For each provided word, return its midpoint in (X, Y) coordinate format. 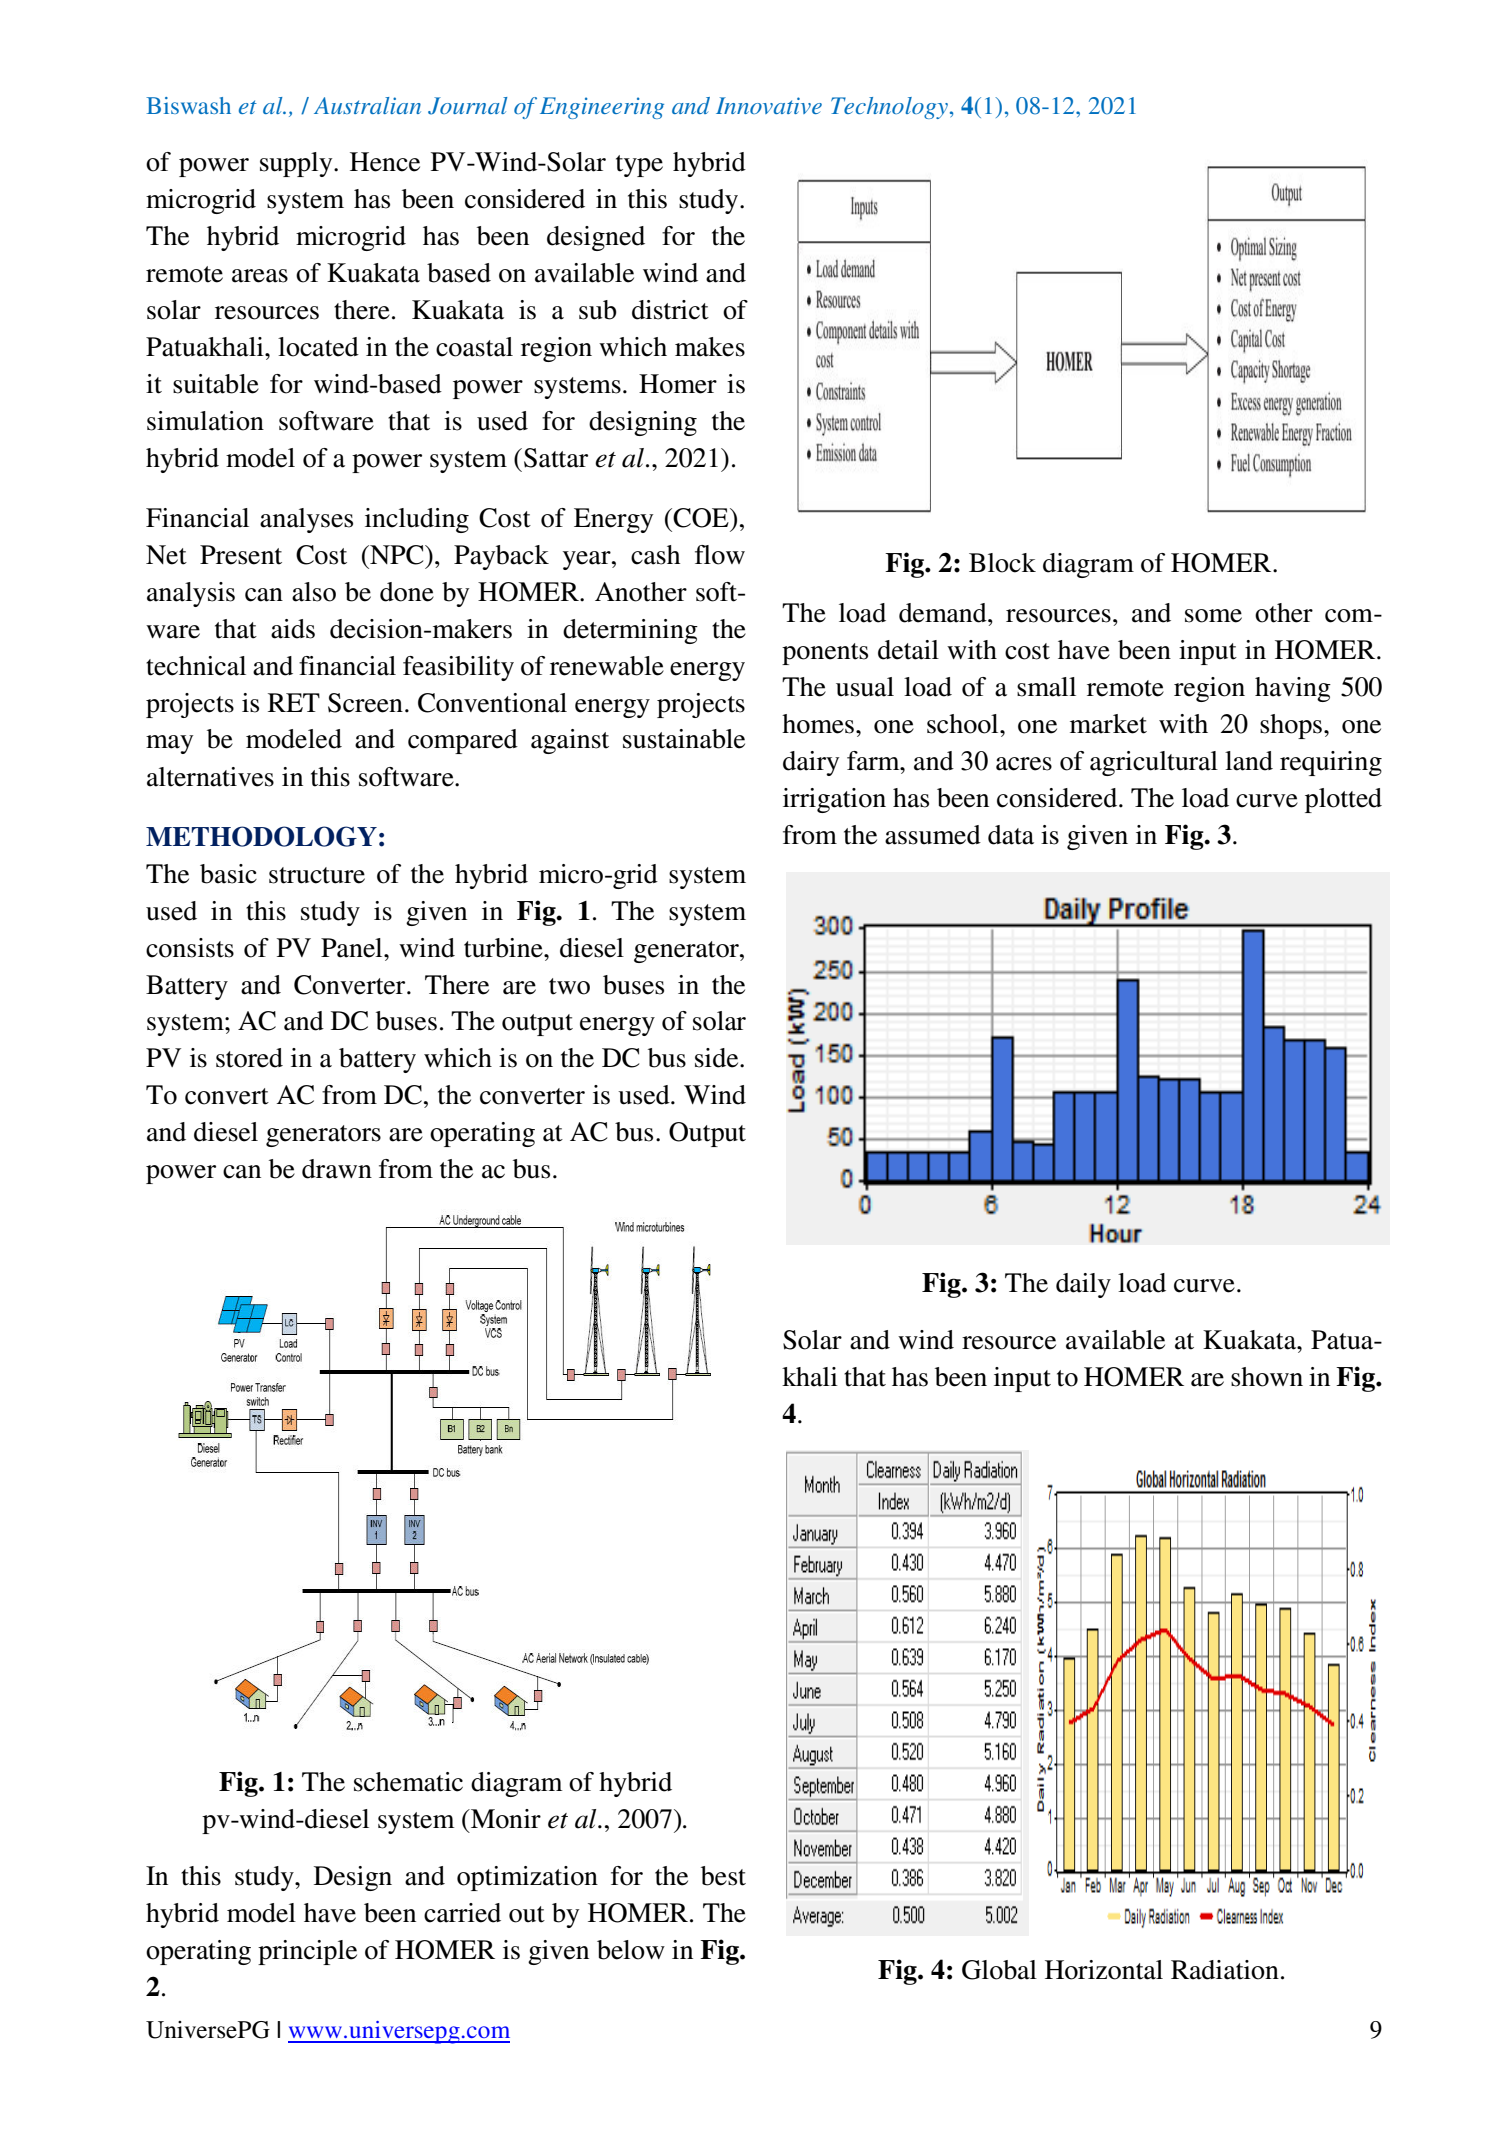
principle (307, 1952)
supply (297, 164)
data (1011, 835)
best (723, 1876)
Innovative (769, 105)
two (569, 986)
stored (249, 1058)
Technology (889, 108)
